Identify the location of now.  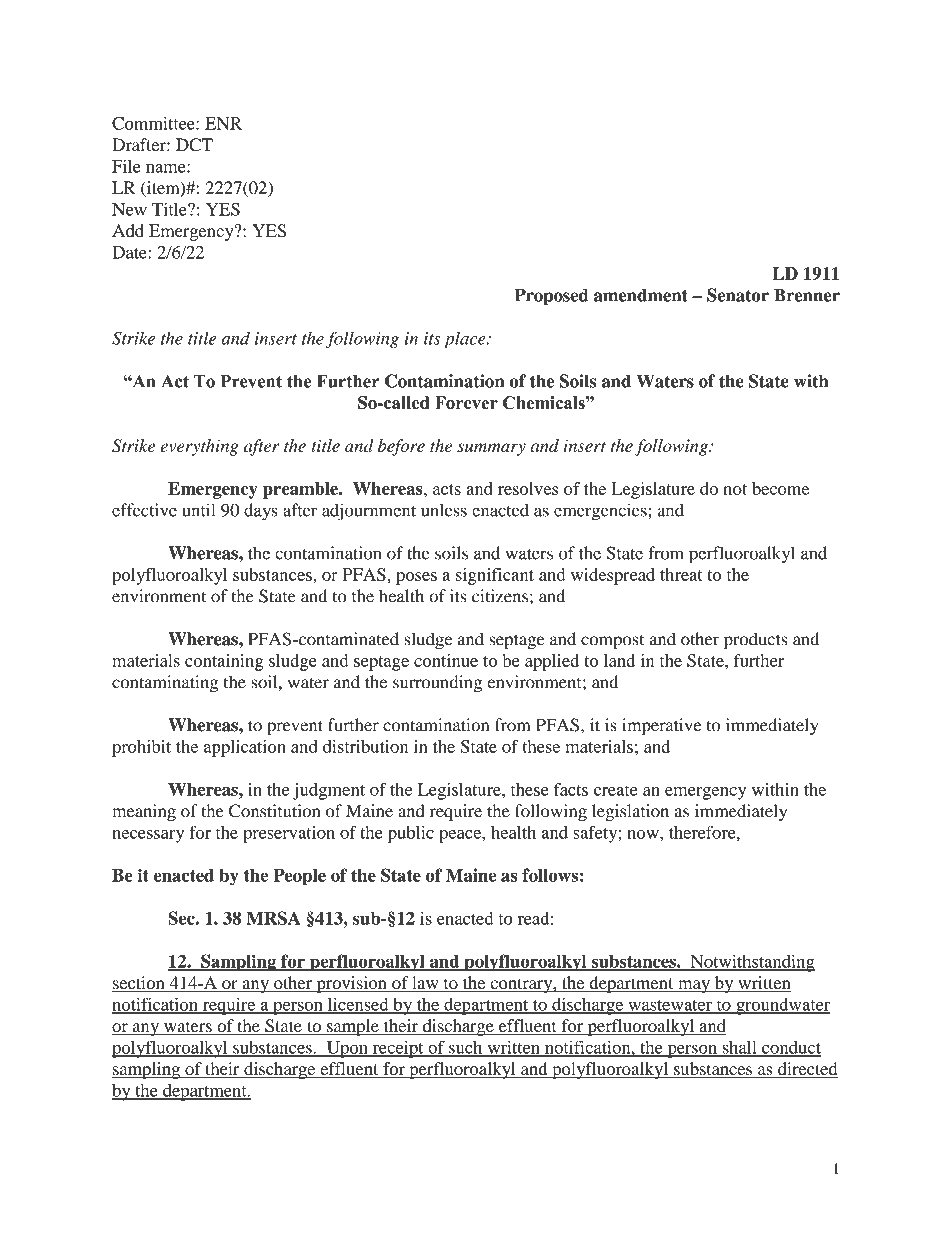
(644, 834).
